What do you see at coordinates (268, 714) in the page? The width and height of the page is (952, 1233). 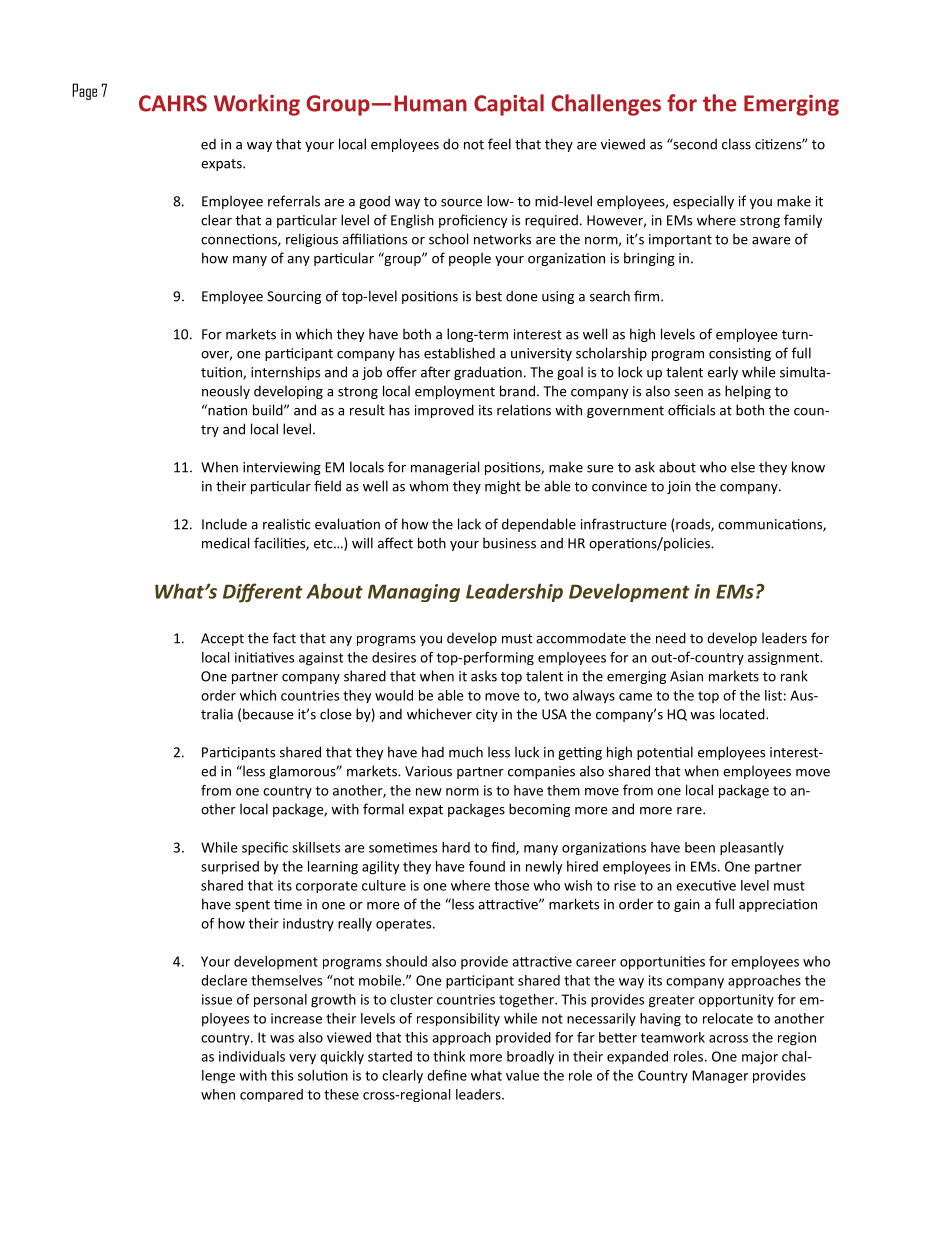 I see `because` at bounding box center [268, 714].
